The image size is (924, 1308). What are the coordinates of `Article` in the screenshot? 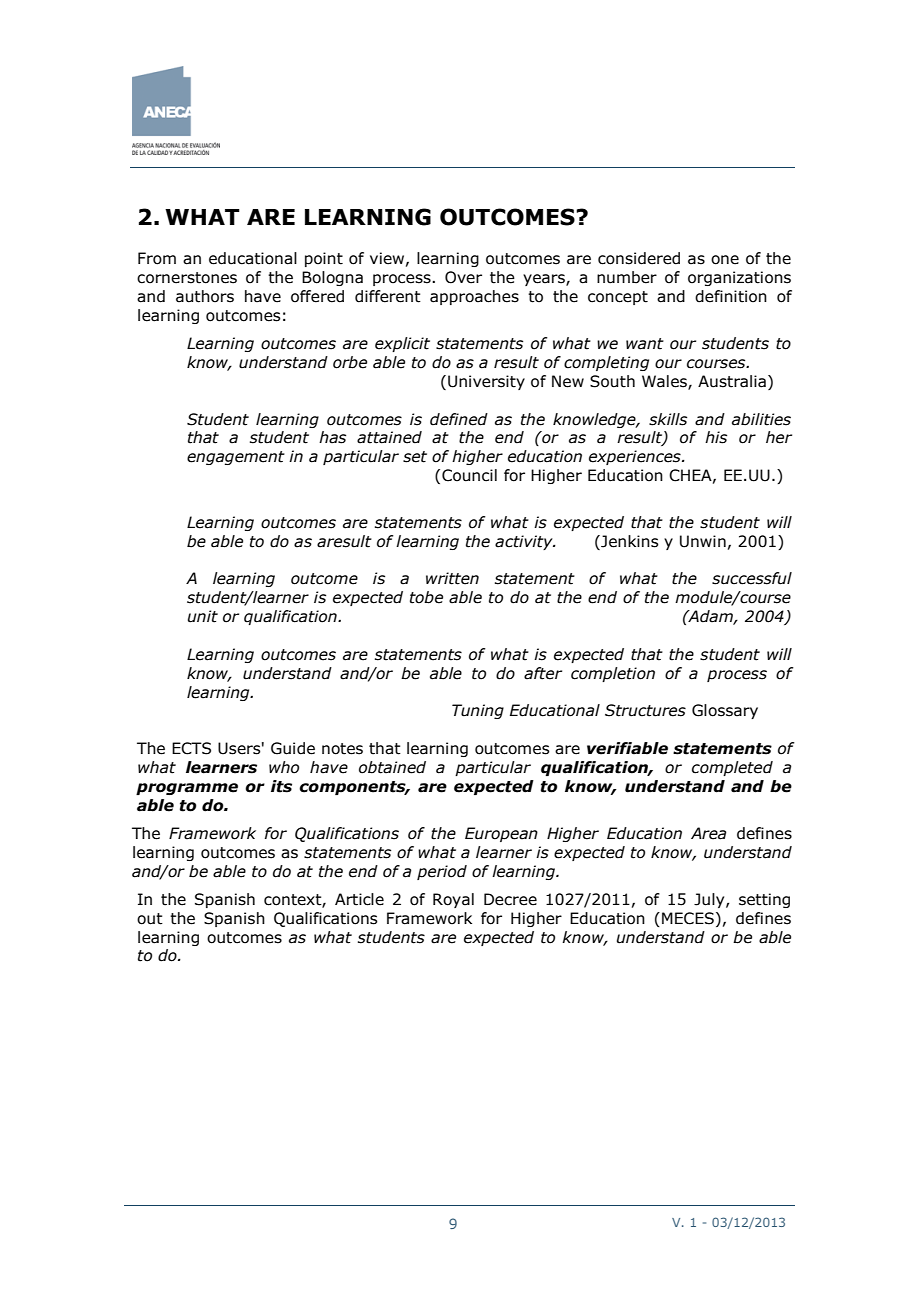 It's located at (359, 899).
